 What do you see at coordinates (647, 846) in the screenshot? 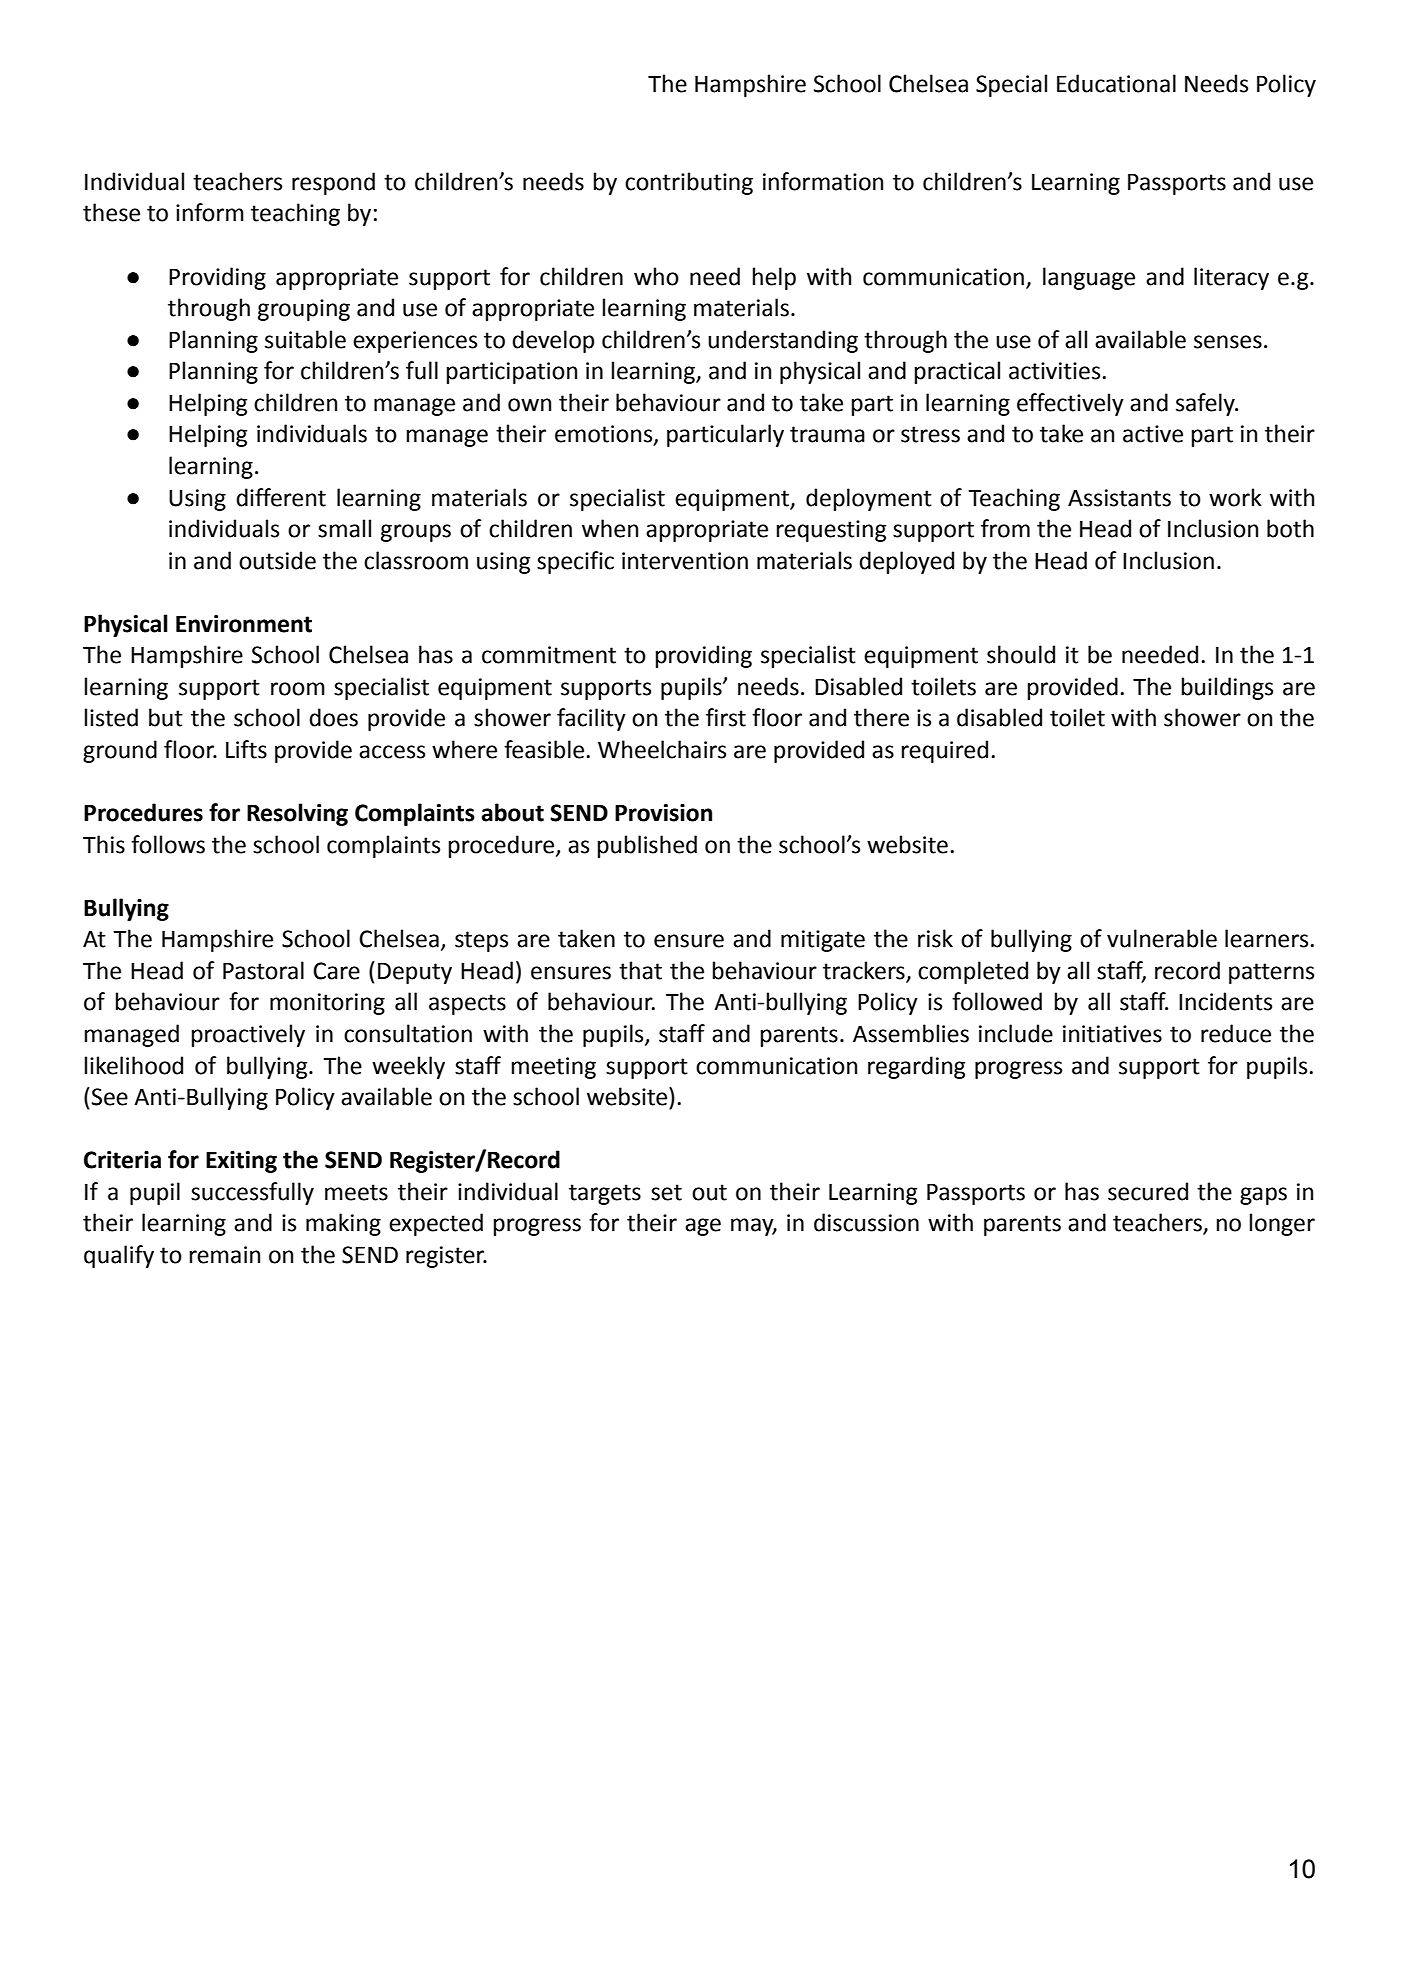
I see `published` at bounding box center [647, 846].
